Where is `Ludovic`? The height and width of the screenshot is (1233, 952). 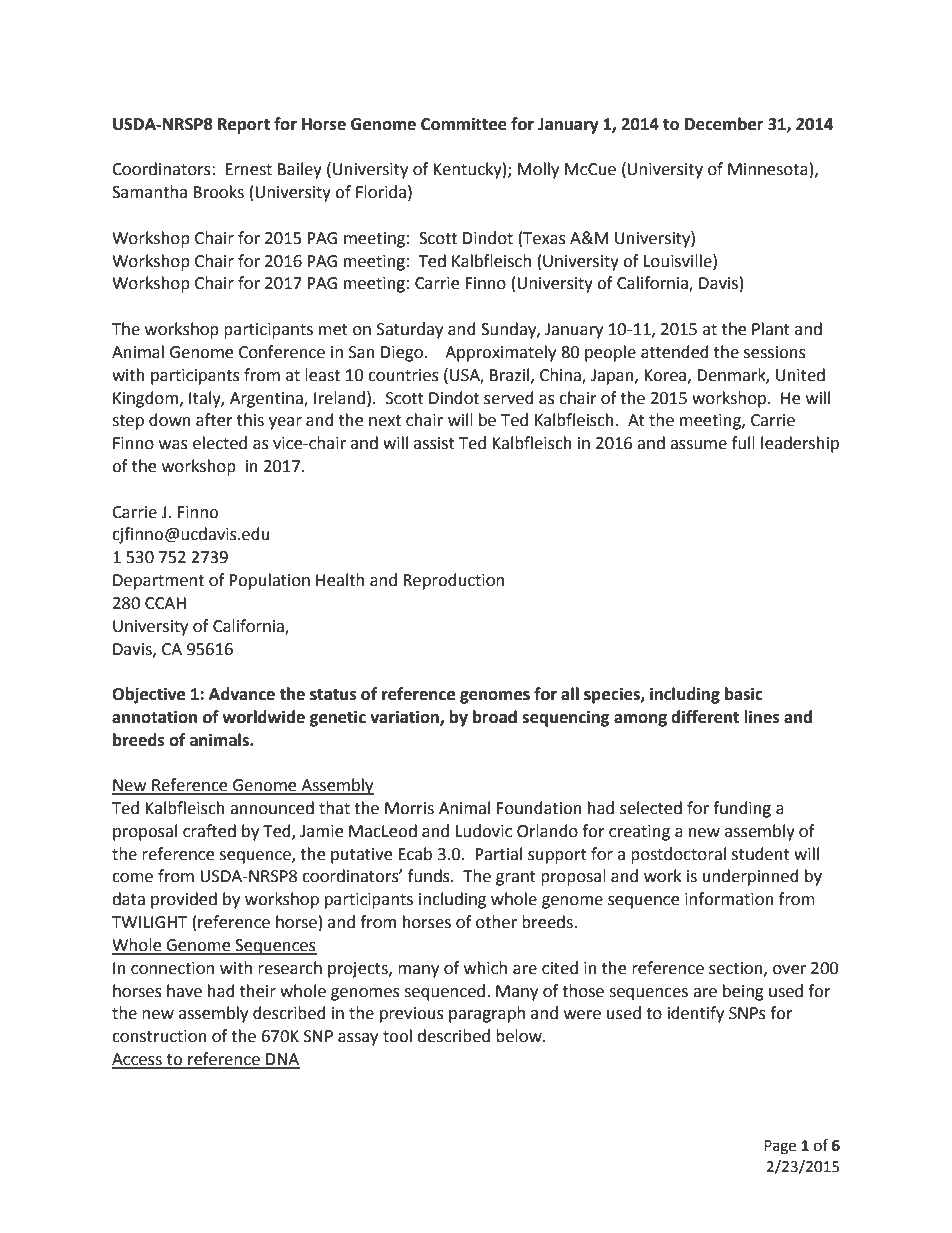
Ludovic is located at coordinates (484, 831).
